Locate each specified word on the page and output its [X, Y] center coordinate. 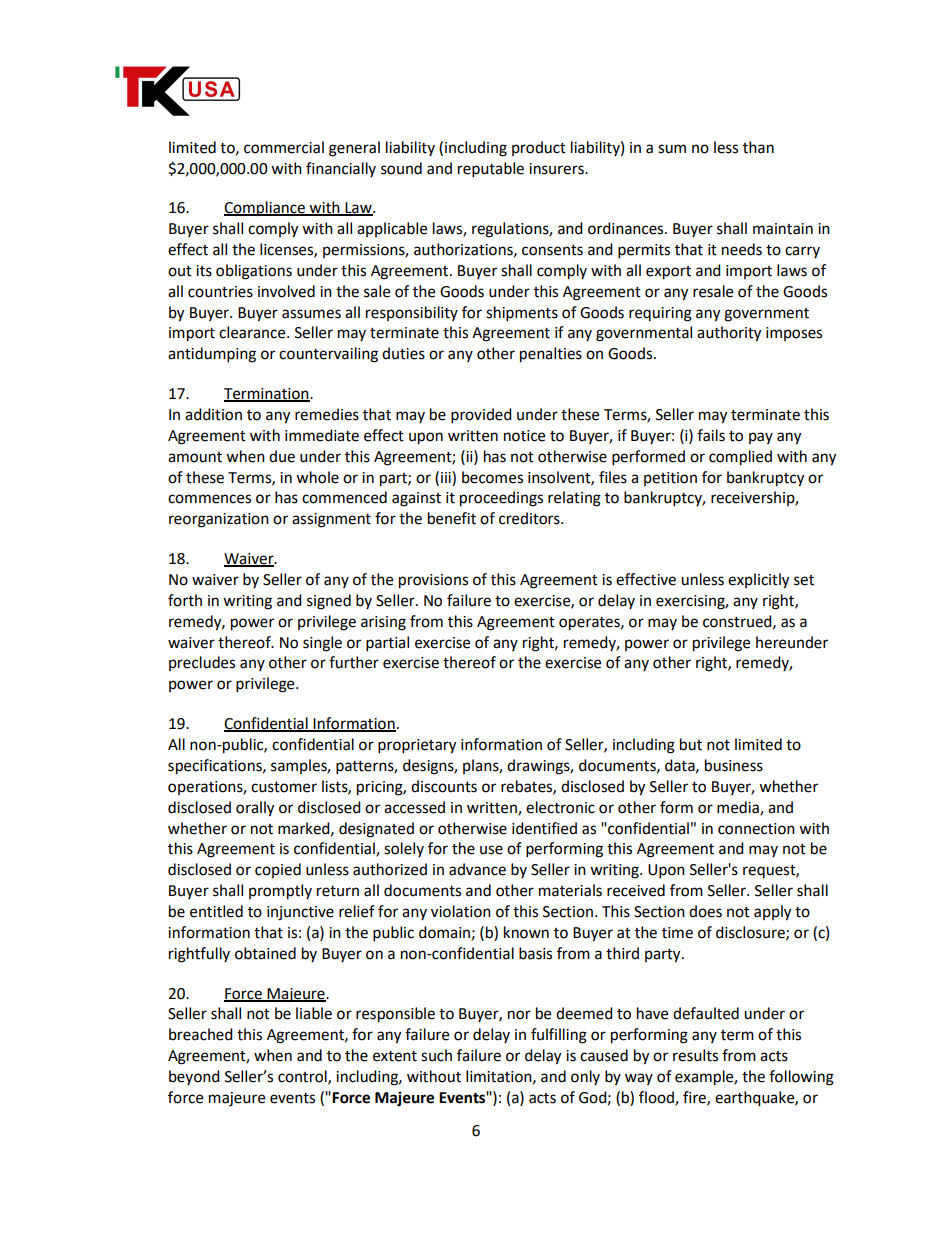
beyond [194, 1077]
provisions [433, 581]
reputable [491, 170]
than [758, 147]
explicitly [758, 581]
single [322, 644]
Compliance [265, 209]
